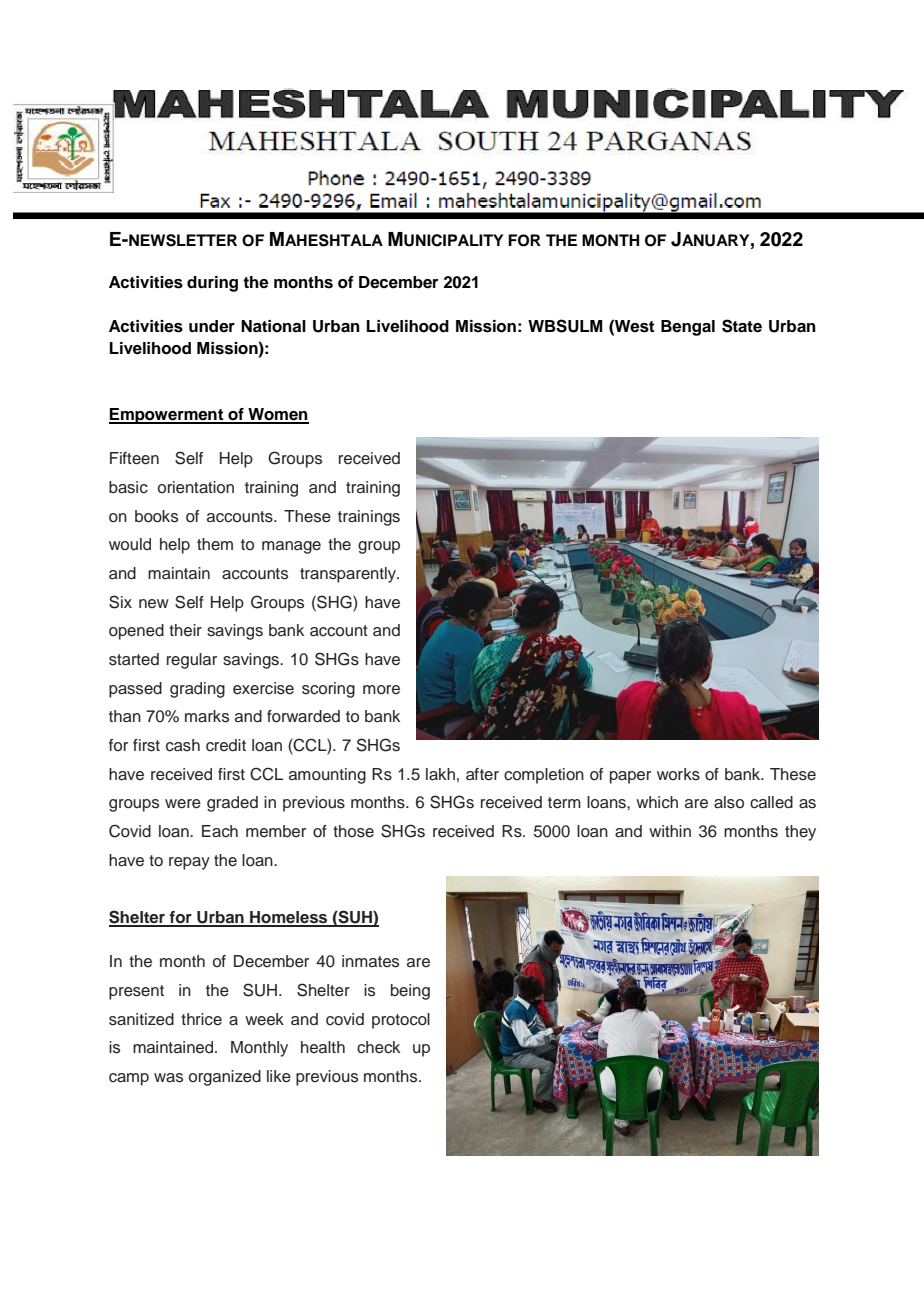 The height and width of the page is (1308, 924). What do you see at coordinates (212, 326) in the page?
I see `under` at bounding box center [212, 326].
